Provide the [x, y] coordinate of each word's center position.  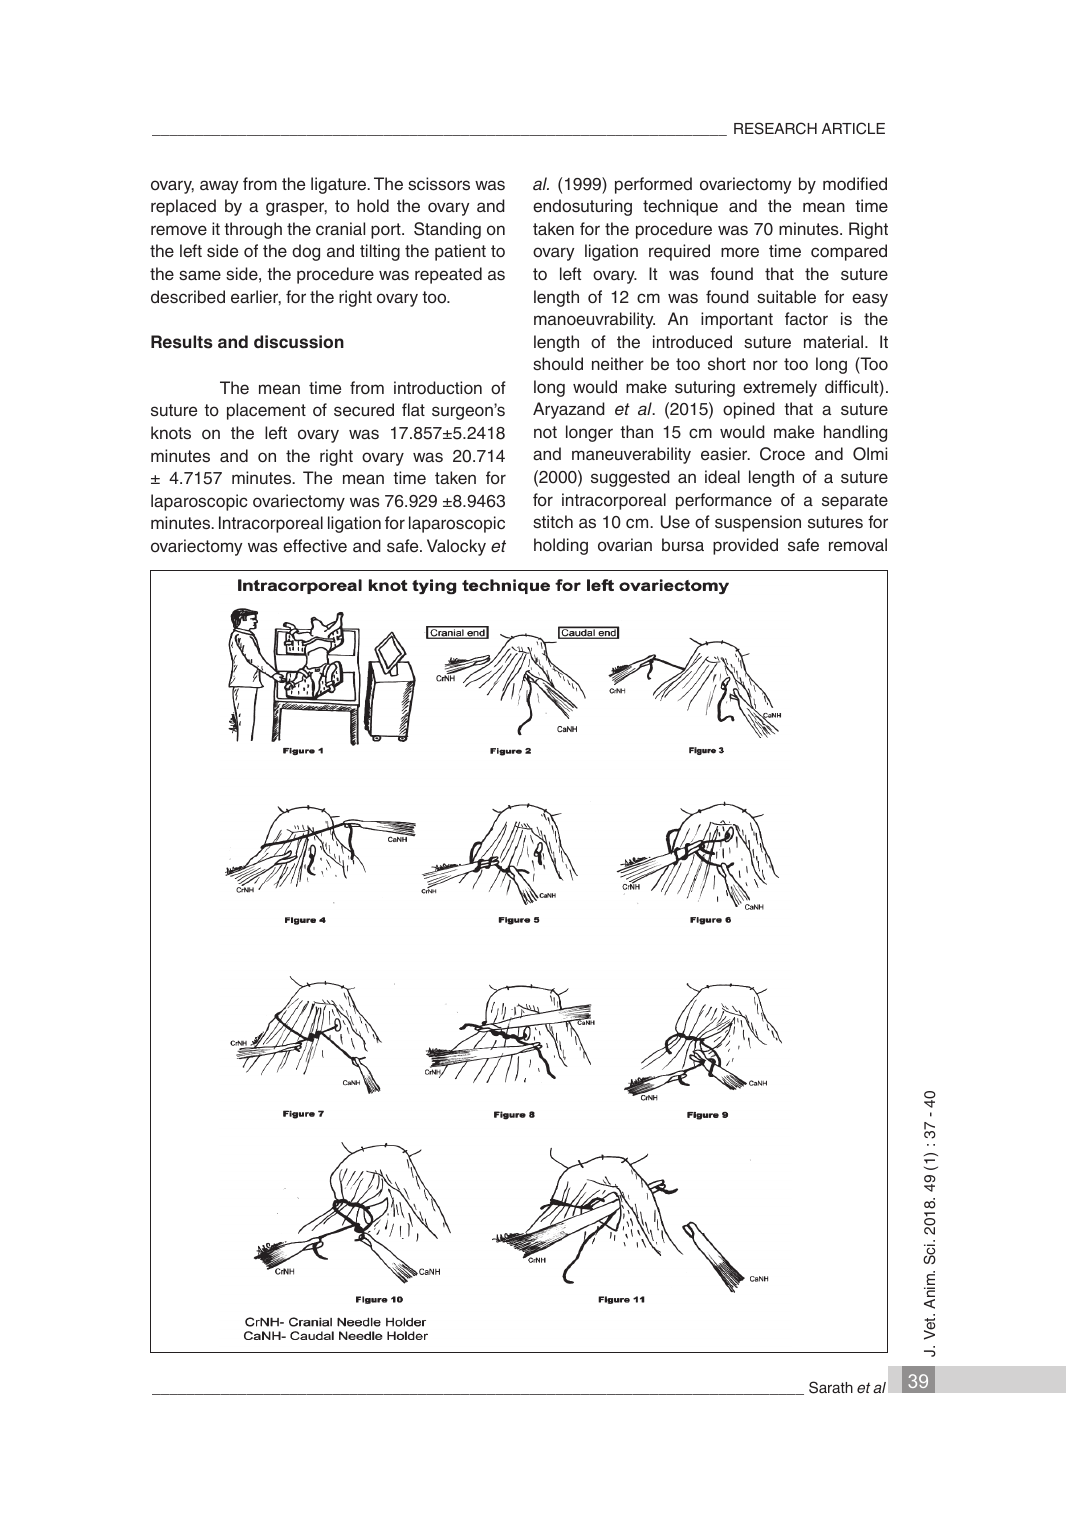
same [200, 275]
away [219, 187]
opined [749, 410]
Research [775, 128]
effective [315, 546]
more [740, 252]
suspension [758, 523]
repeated [448, 275]
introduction [438, 388]
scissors [439, 184]
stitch [553, 522]
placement [266, 411]
